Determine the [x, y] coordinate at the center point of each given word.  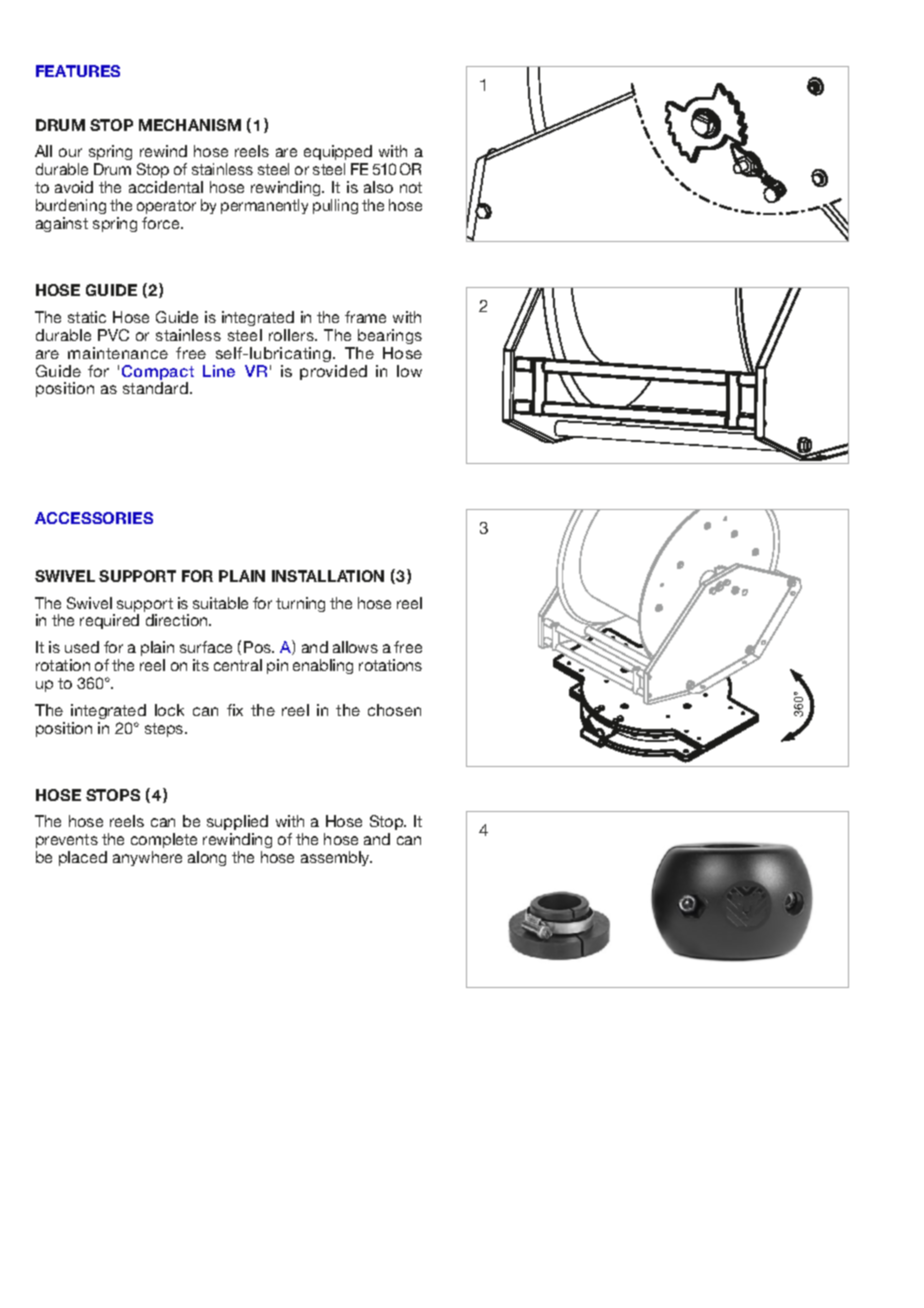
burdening [71, 208]
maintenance [118, 353]
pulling [335, 206]
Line [219, 371]
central [238, 665]
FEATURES [78, 71]
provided [333, 372]
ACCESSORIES [94, 518]
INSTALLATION [328, 576]
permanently [264, 206]
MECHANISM [190, 125]
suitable [220, 603]
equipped [338, 154]
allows [355, 647]
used [82, 647]
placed [83, 858]
